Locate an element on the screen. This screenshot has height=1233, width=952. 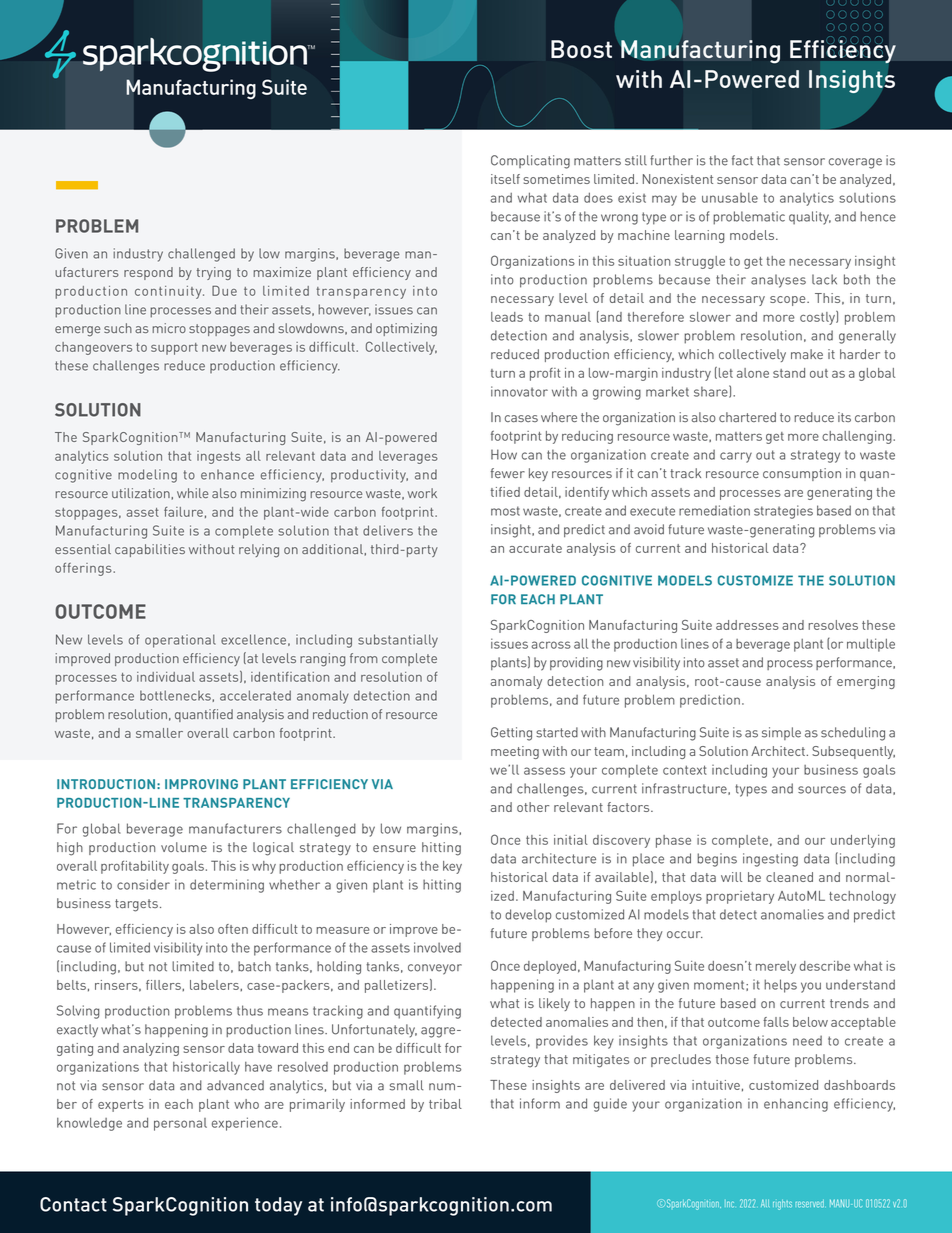
personal is located at coordinates (180, 1124).
